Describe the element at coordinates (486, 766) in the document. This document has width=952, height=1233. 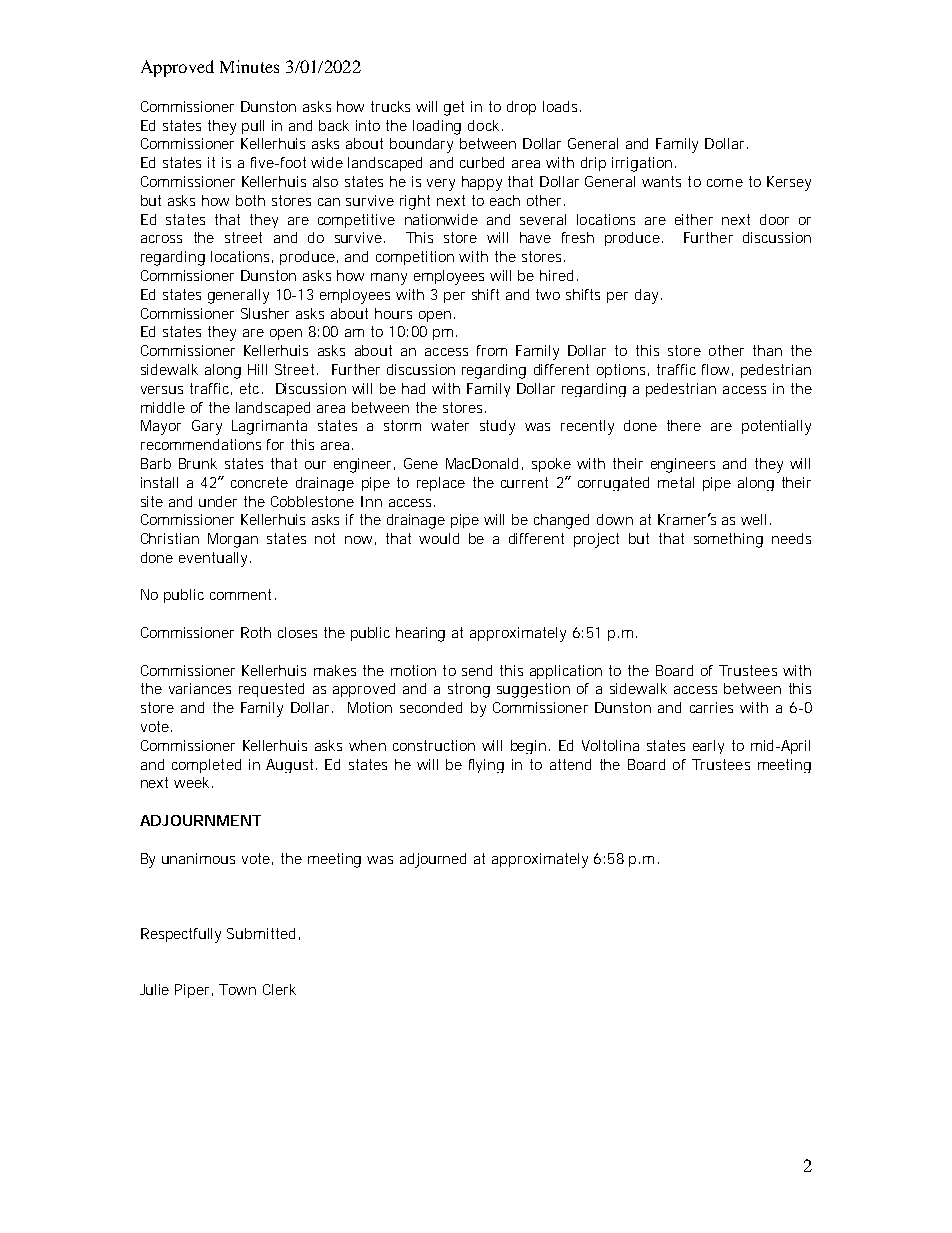
I see `flying` at that location.
